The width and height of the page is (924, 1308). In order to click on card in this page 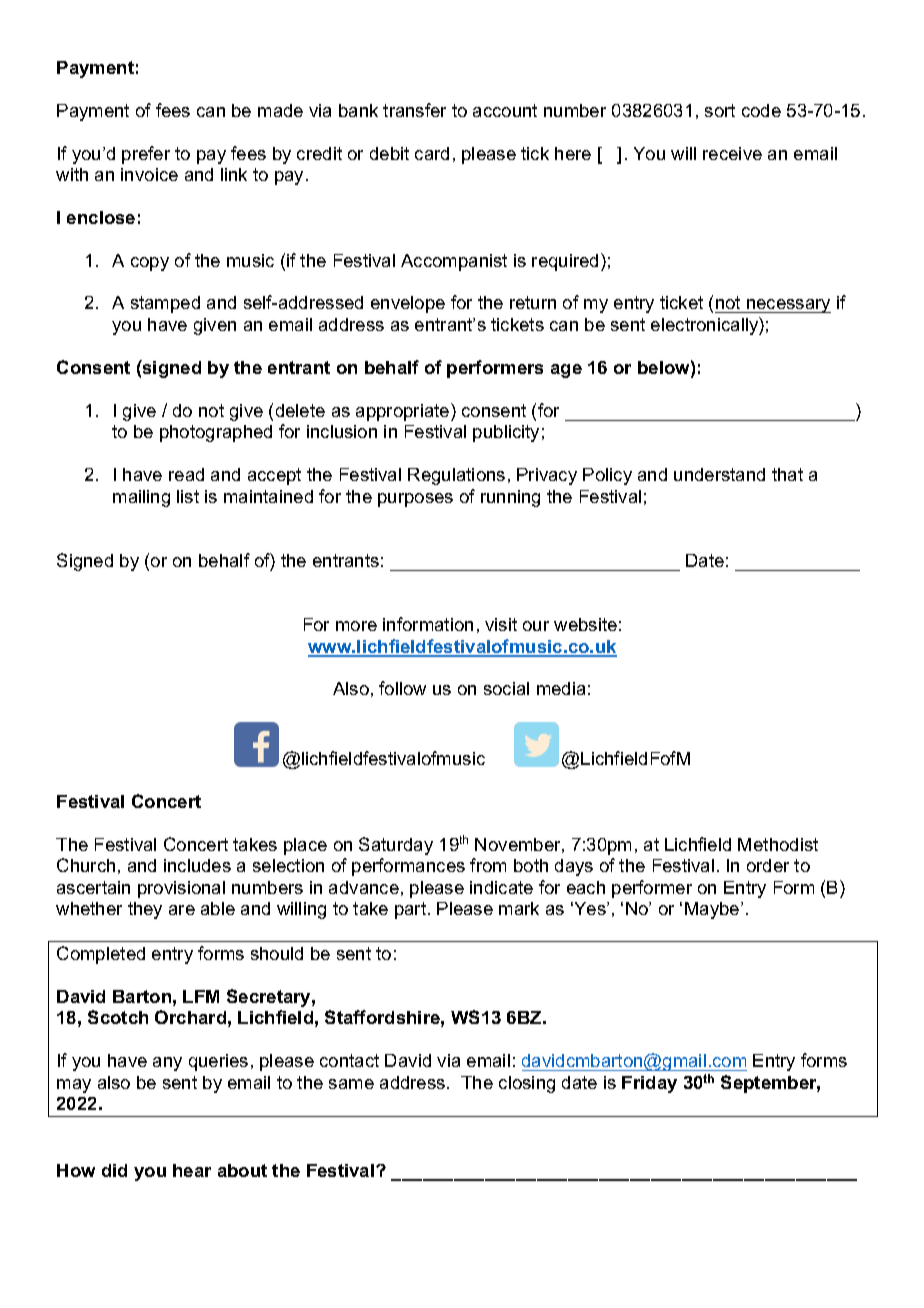, I will do `click(432, 153)`.
